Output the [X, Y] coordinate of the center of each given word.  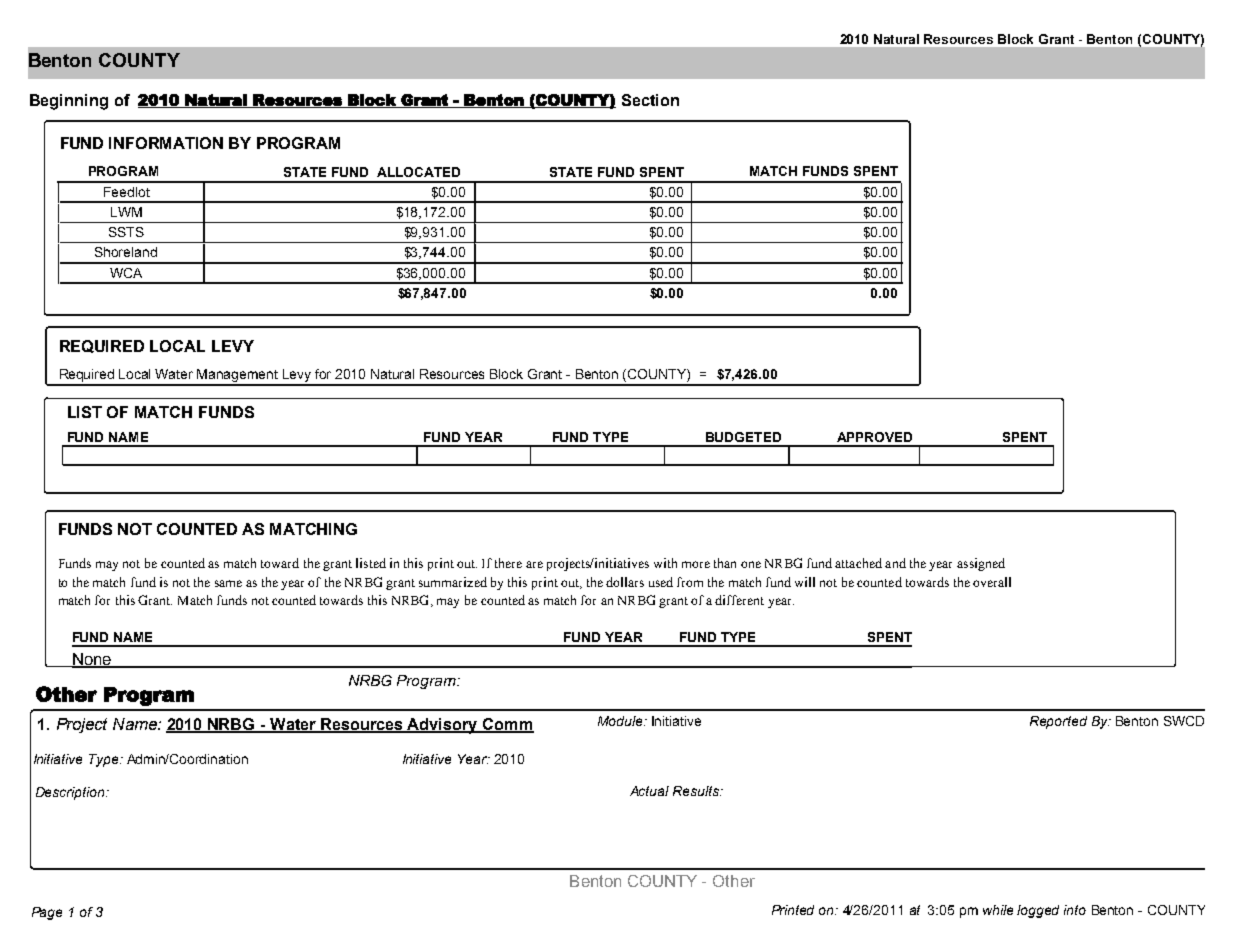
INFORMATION [166, 143]
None [91, 660]
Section [650, 100]
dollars [625, 582]
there [508, 563]
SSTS [126, 232]
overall [992, 582]
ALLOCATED [418, 172]
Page [47, 913]
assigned [981, 564]
